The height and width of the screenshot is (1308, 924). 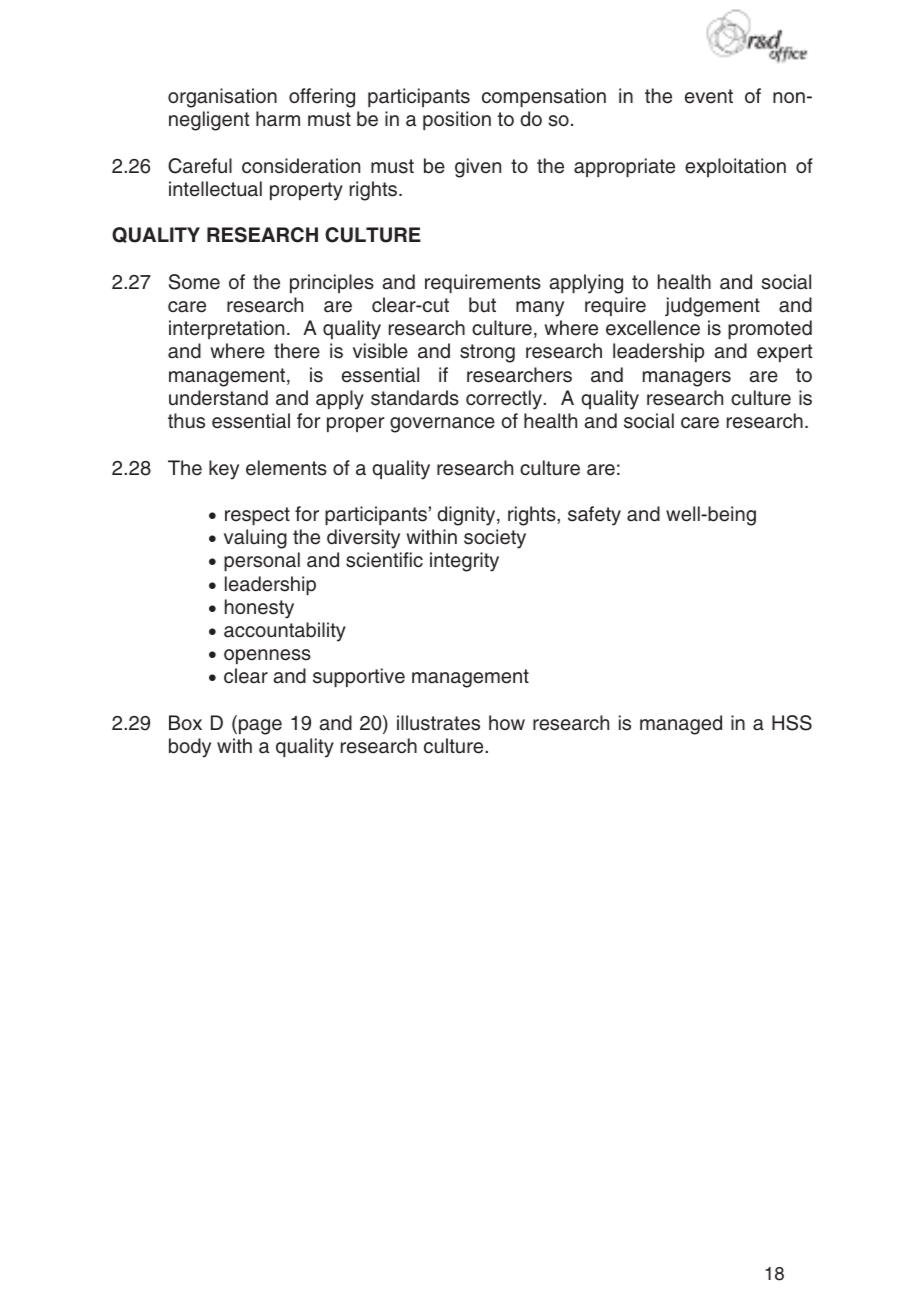 What do you see at coordinates (259, 727) in the screenshot?
I see `page` at bounding box center [259, 727].
